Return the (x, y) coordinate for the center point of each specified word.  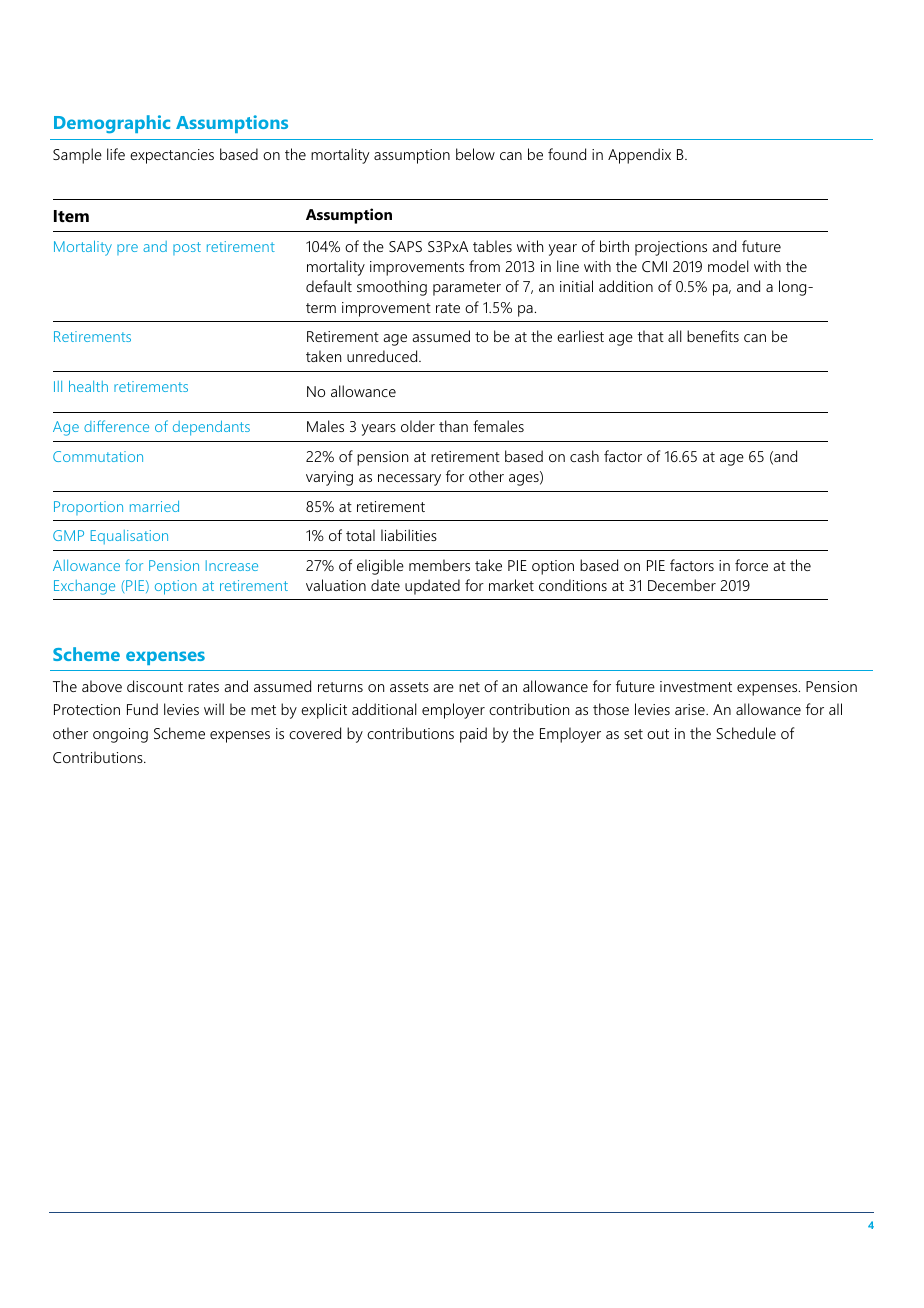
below (475, 154)
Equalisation (129, 537)
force (751, 565)
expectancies (172, 156)
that (650, 336)
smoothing (392, 288)
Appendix (639, 156)
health (88, 386)
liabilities (409, 535)
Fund (142, 709)
